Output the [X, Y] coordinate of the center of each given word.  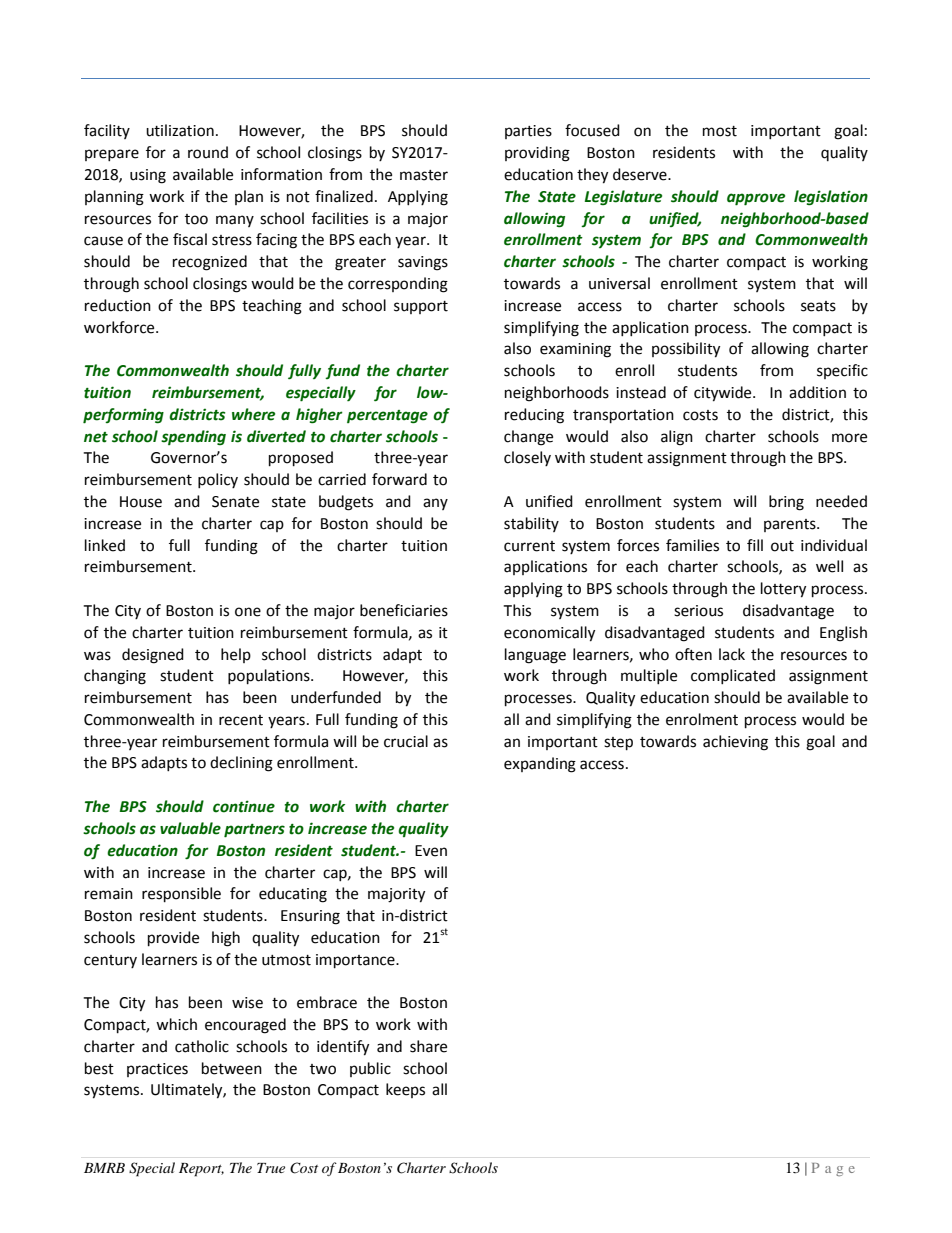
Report [201, 1170]
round [208, 152]
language [535, 656]
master [424, 175]
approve [756, 199]
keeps [405, 1090]
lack [732, 654]
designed [153, 656]
